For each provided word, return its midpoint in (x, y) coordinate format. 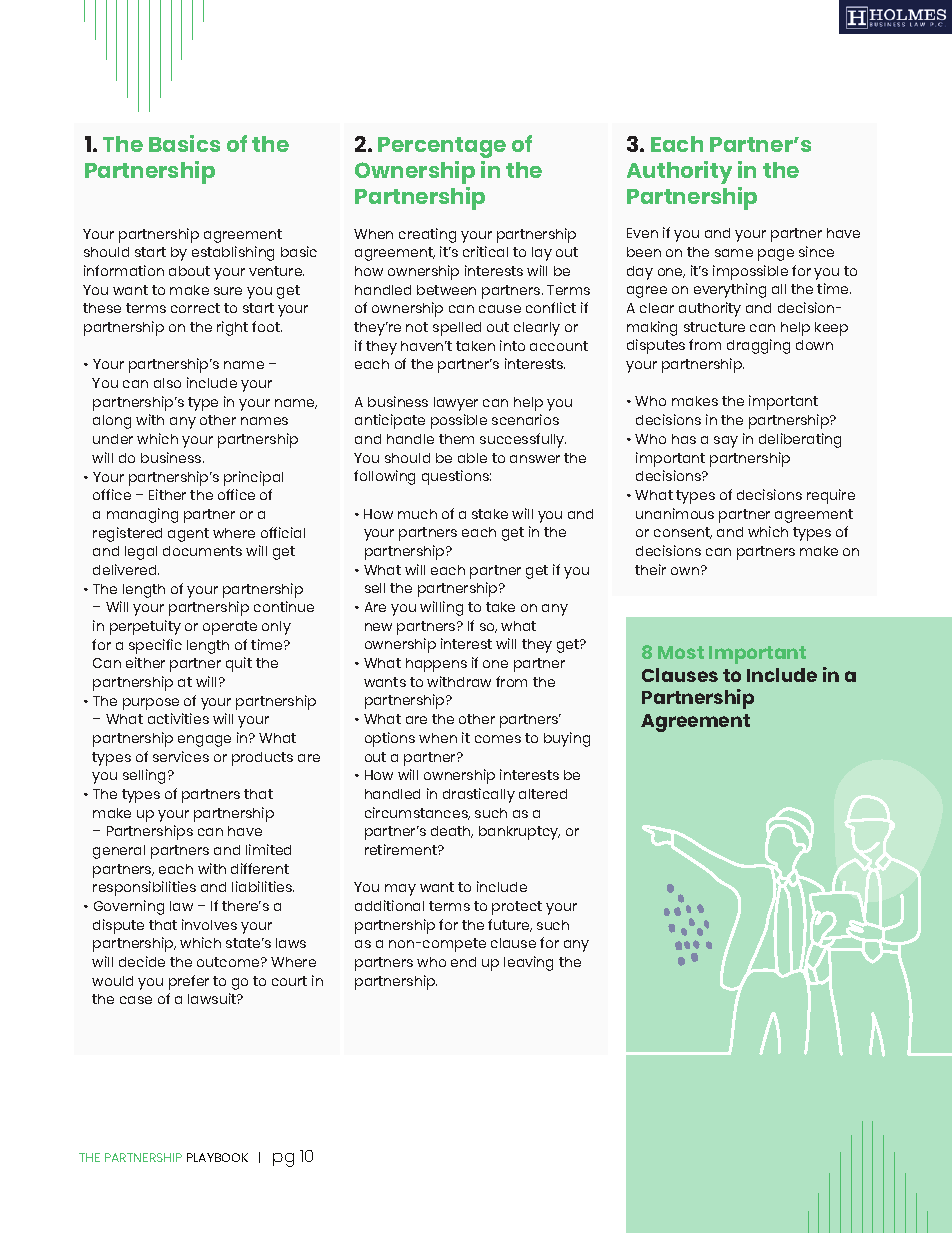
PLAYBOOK (217, 1157)
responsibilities (144, 888)
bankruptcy (519, 833)
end (463, 962)
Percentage (442, 147)
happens (436, 665)
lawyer (456, 404)
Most (681, 652)
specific (155, 646)
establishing (233, 253)
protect (517, 908)
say (726, 442)
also (167, 383)
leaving (528, 963)
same (734, 253)
